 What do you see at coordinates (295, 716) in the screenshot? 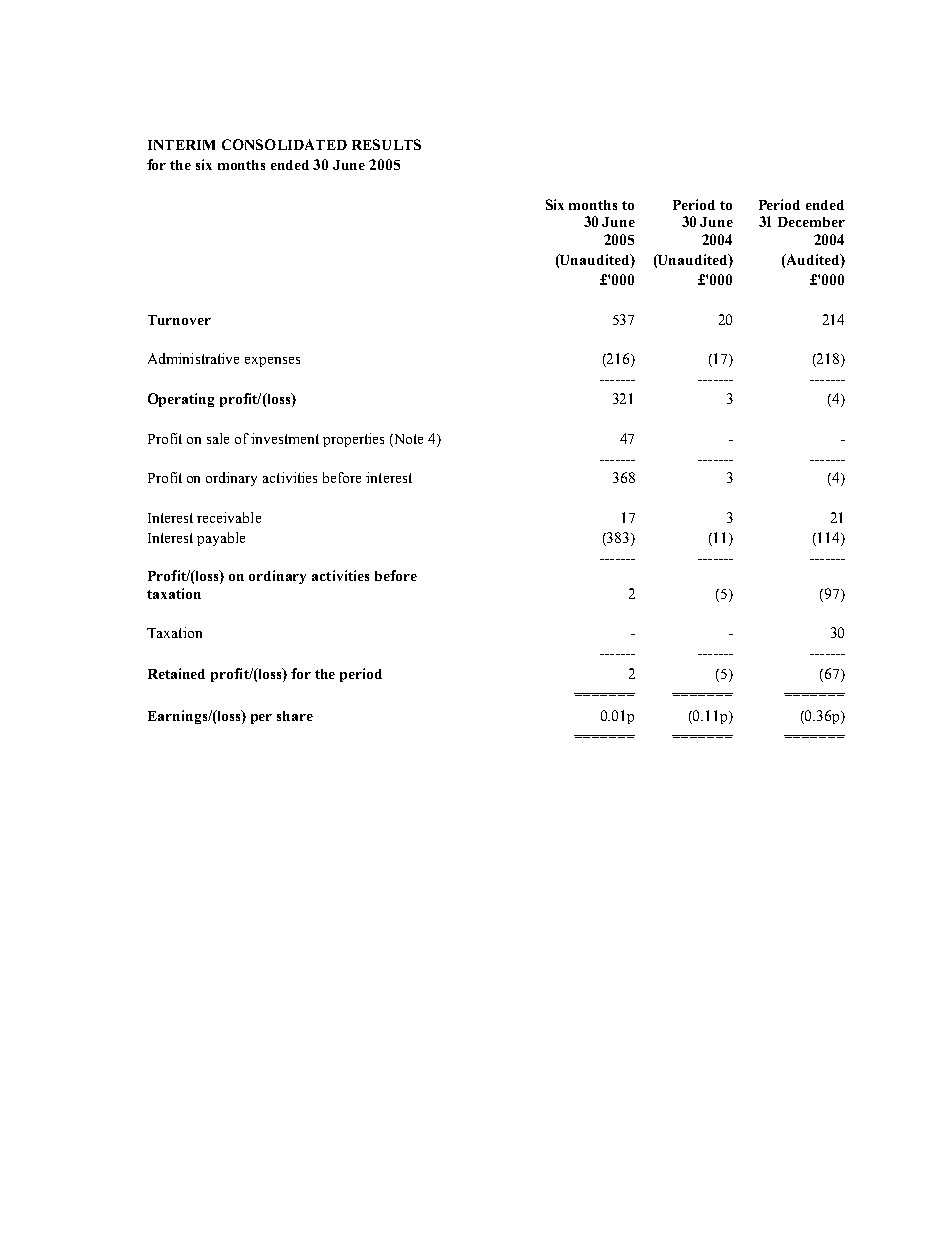
I see `share` at bounding box center [295, 716].
